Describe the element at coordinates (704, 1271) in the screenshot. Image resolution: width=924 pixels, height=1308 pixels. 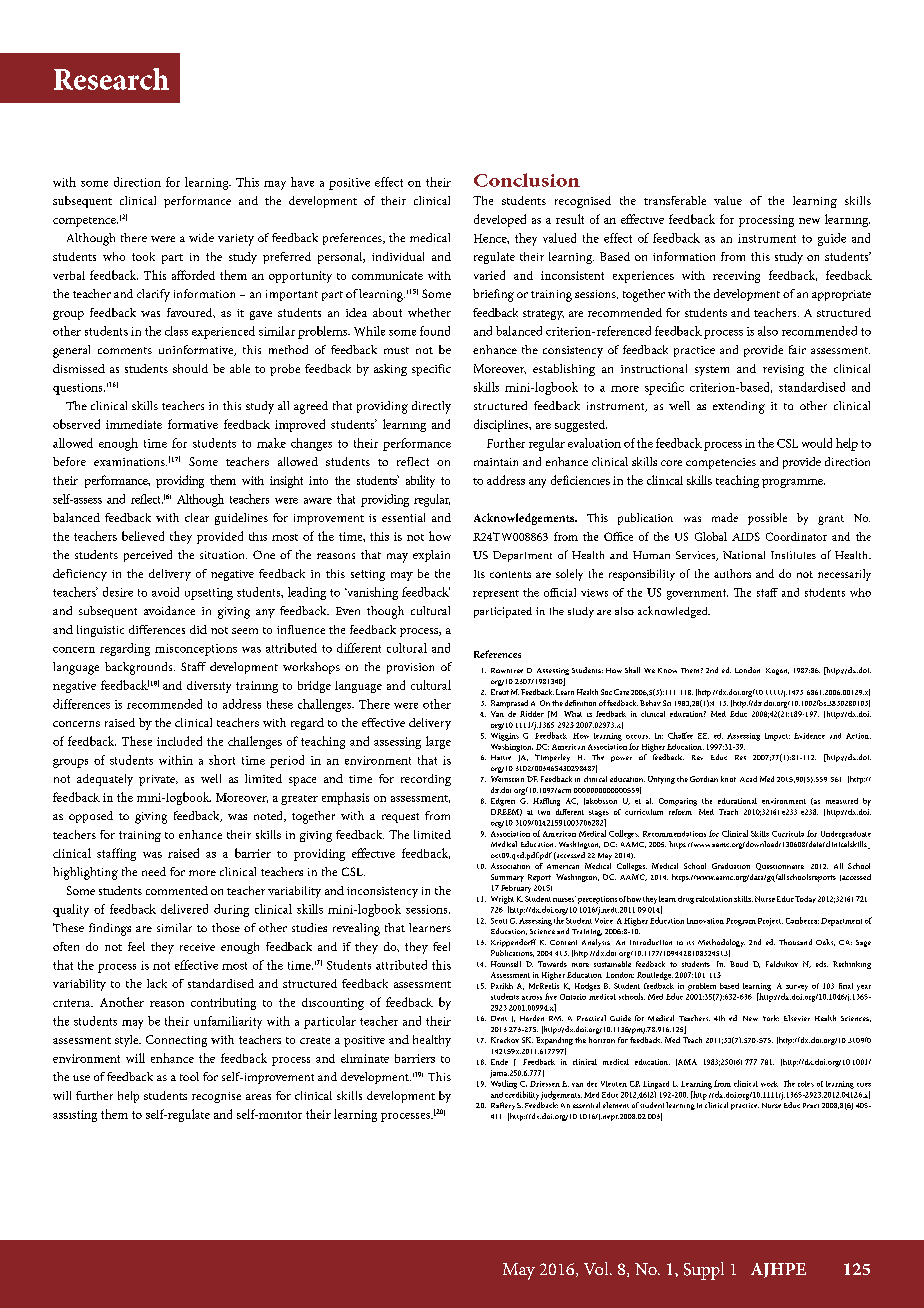
I see `Suppl` at that location.
